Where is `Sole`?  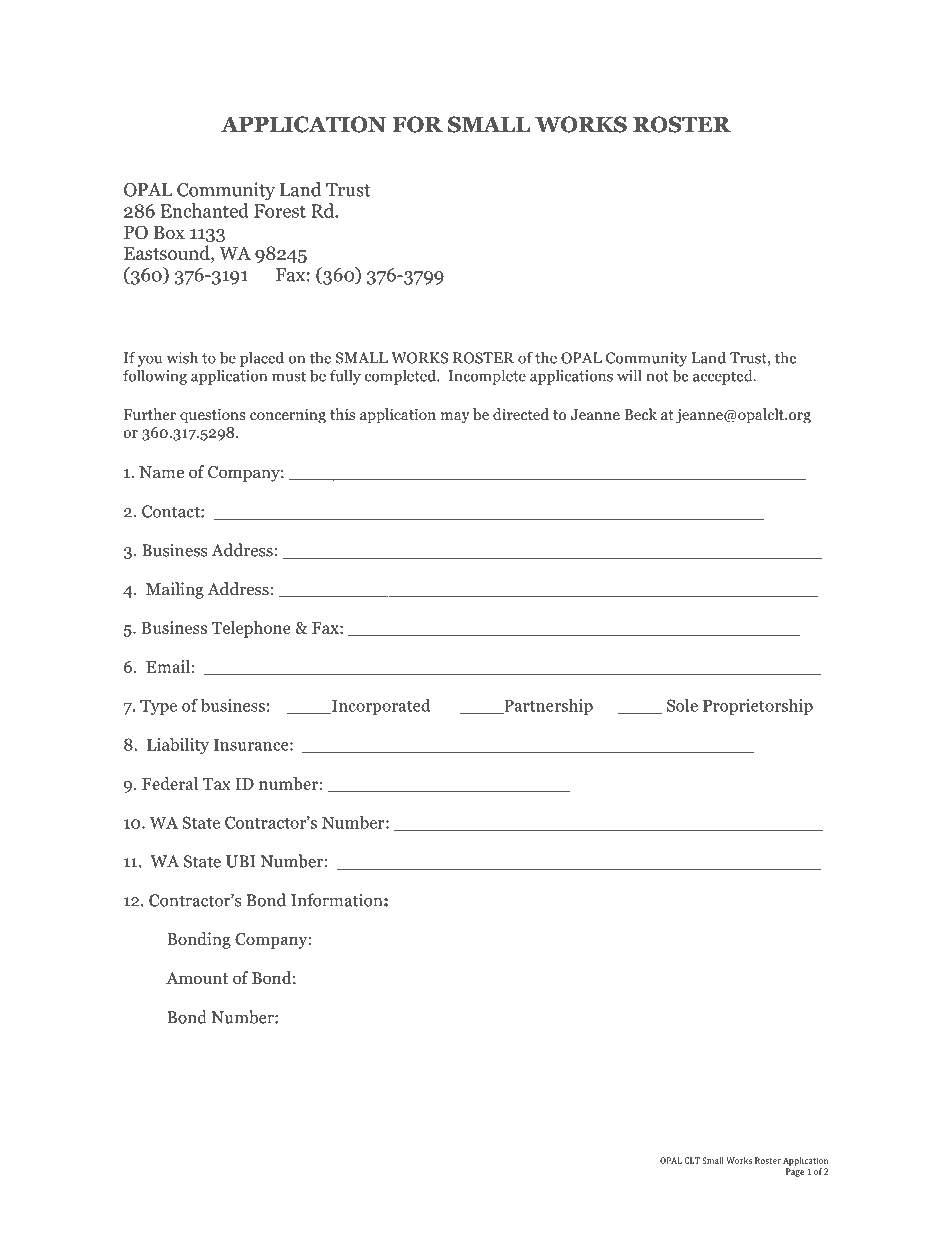
Sole is located at coordinates (682, 705).
